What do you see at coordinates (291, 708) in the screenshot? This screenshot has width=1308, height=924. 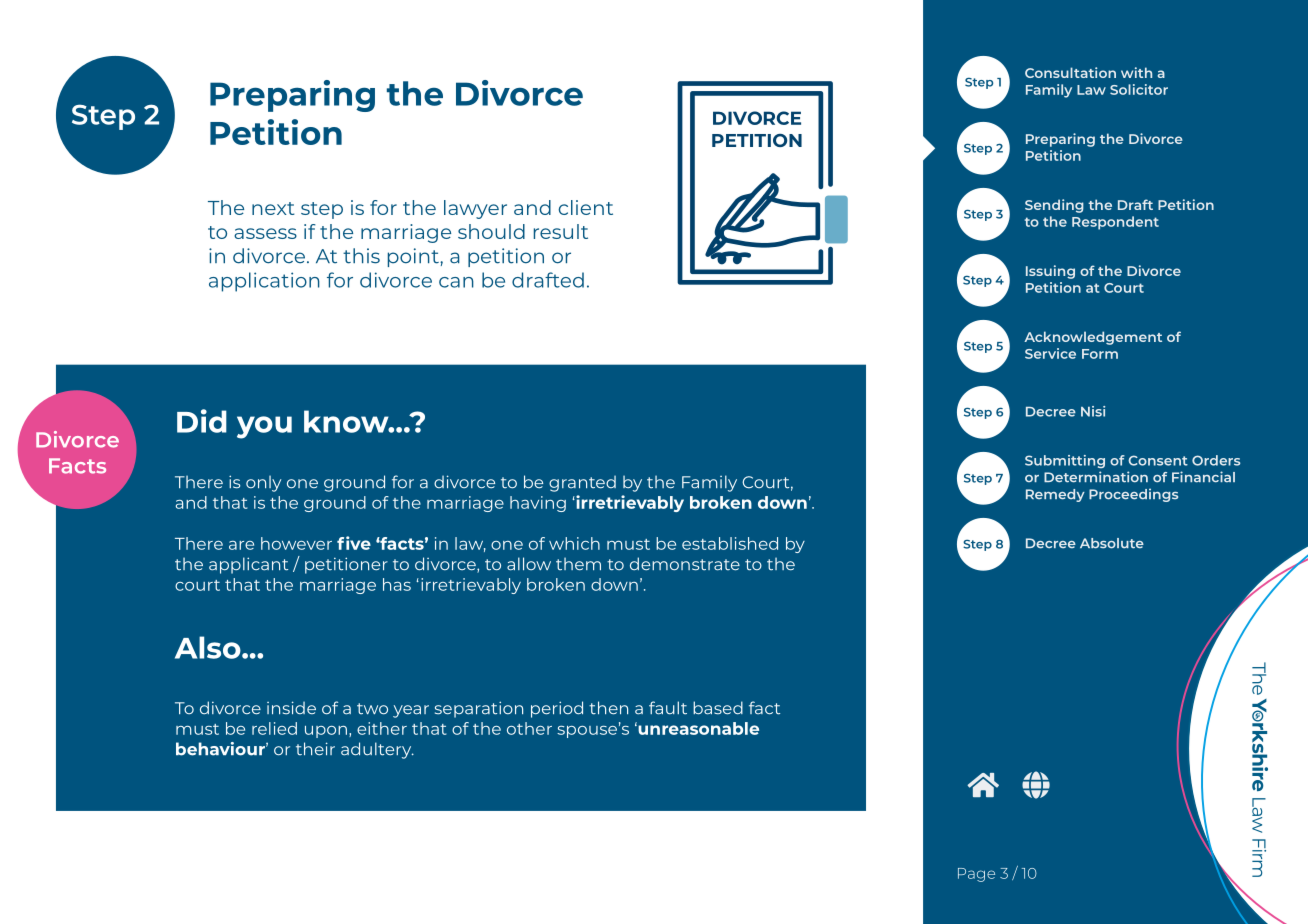 I see `inside` at bounding box center [291, 708].
